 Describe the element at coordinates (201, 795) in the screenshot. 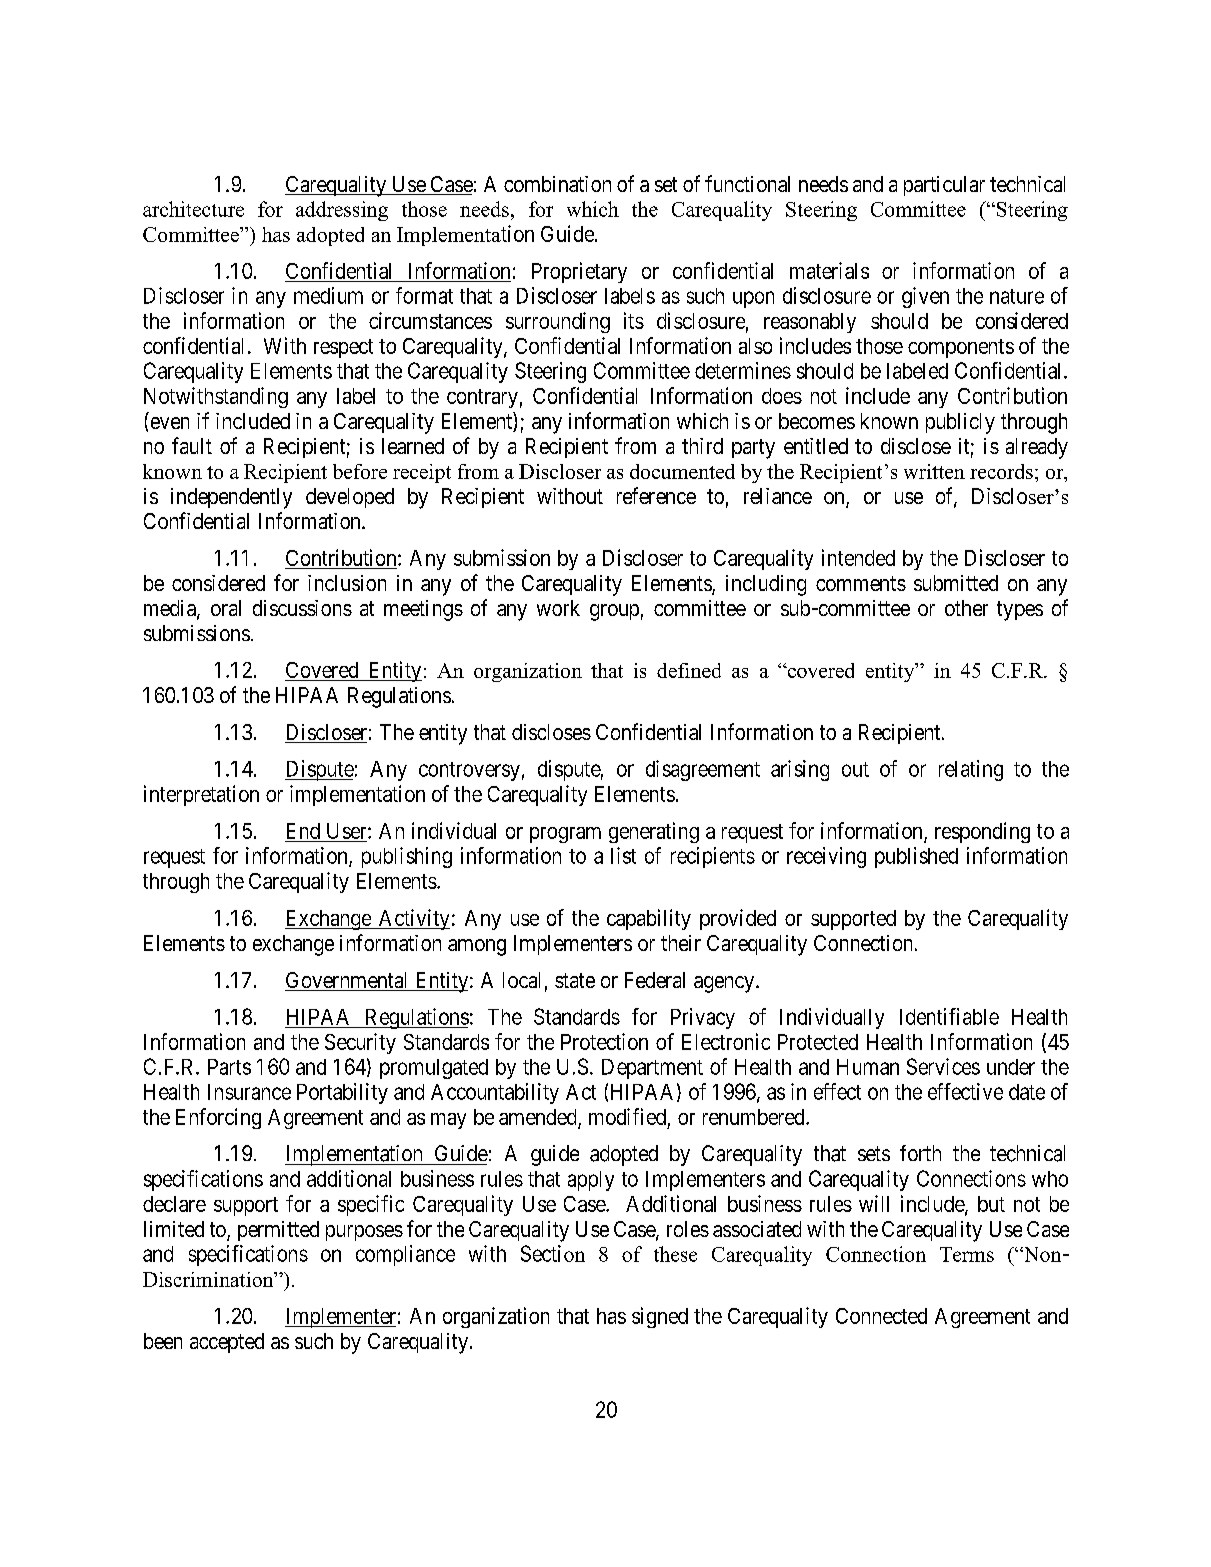

I see `interpretation` at that location.
